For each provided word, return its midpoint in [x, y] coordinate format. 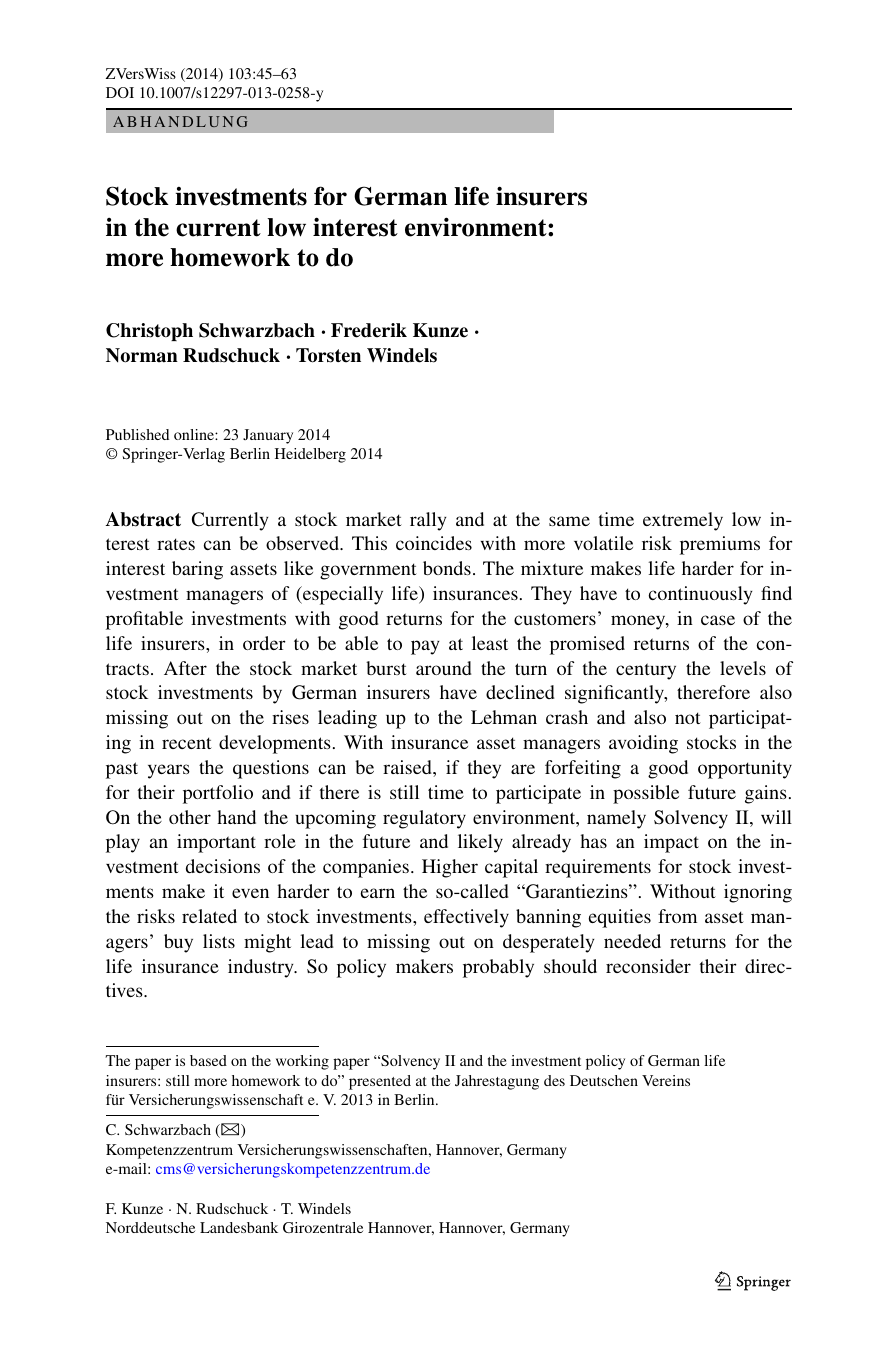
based [208, 1060]
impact [671, 843]
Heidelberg [310, 455]
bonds [447, 568]
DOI [120, 92]
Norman [142, 355]
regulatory [424, 819]
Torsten [328, 355]
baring [197, 570]
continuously [700, 595]
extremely [683, 521]
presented [380, 1082]
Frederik [369, 330]
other [190, 817]
